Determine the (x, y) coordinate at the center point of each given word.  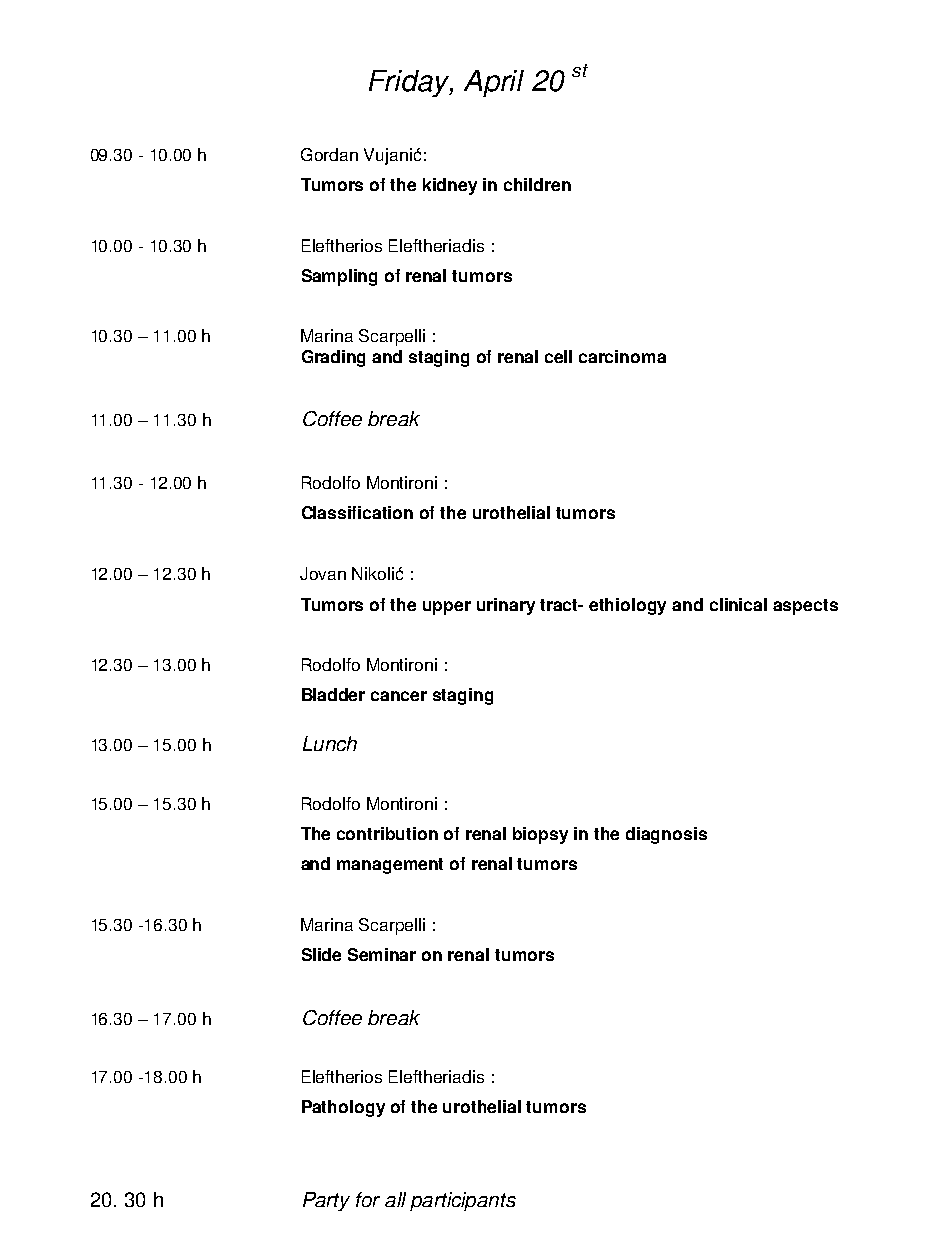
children (537, 184)
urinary (506, 606)
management (390, 866)
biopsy (540, 835)
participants (463, 1201)
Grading (333, 358)
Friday (411, 83)
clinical (738, 604)
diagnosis (666, 835)
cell (558, 356)
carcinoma (622, 356)
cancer (399, 696)
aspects (805, 607)
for (368, 1199)
